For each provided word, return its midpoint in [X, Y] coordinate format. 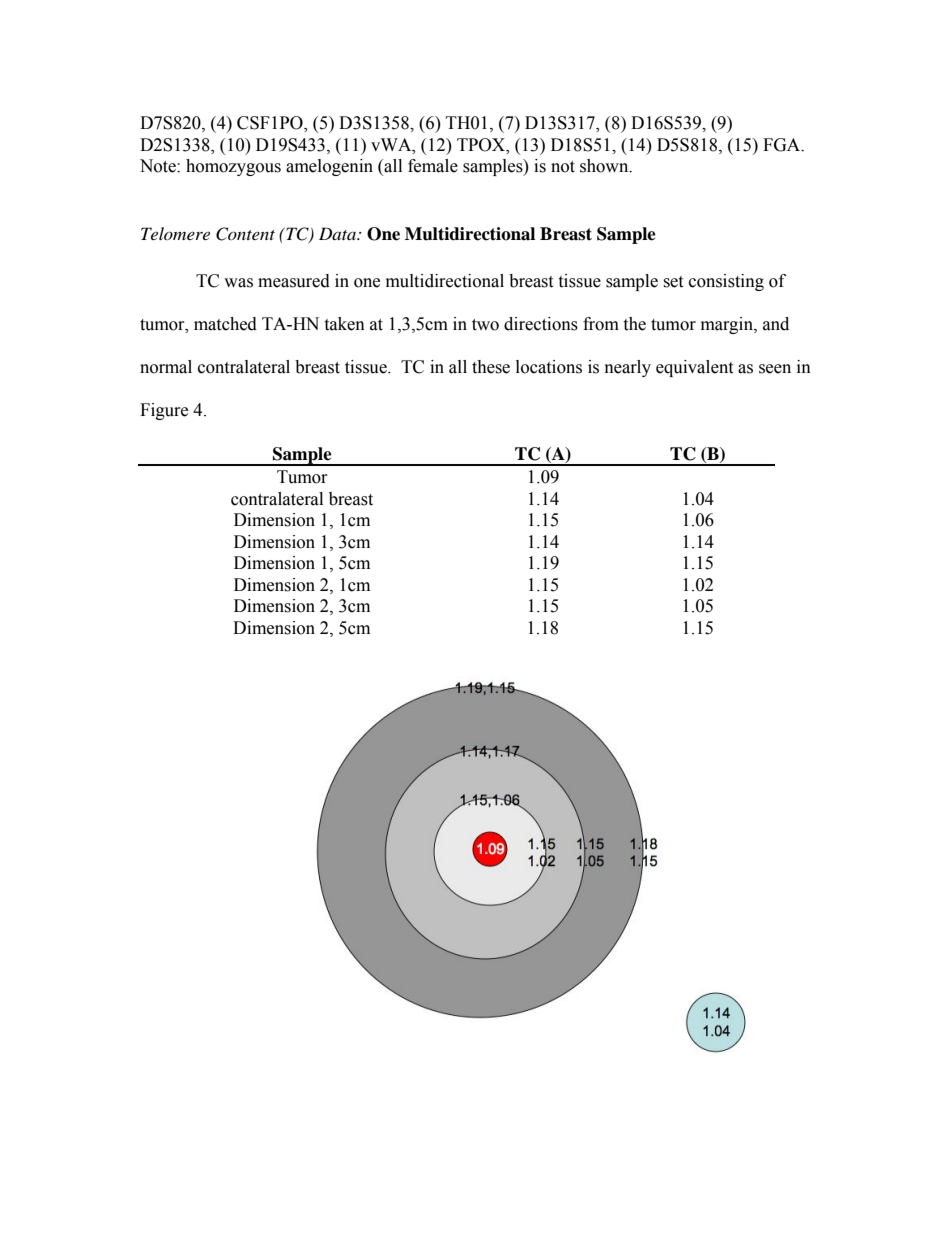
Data [338, 233]
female [433, 166]
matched [225, 324]
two [485, 325]
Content [245, 234]
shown [605, 166]
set [673, 282]
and [776, 324]
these [491, 367]
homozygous [233, 167]
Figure [164, 411]
